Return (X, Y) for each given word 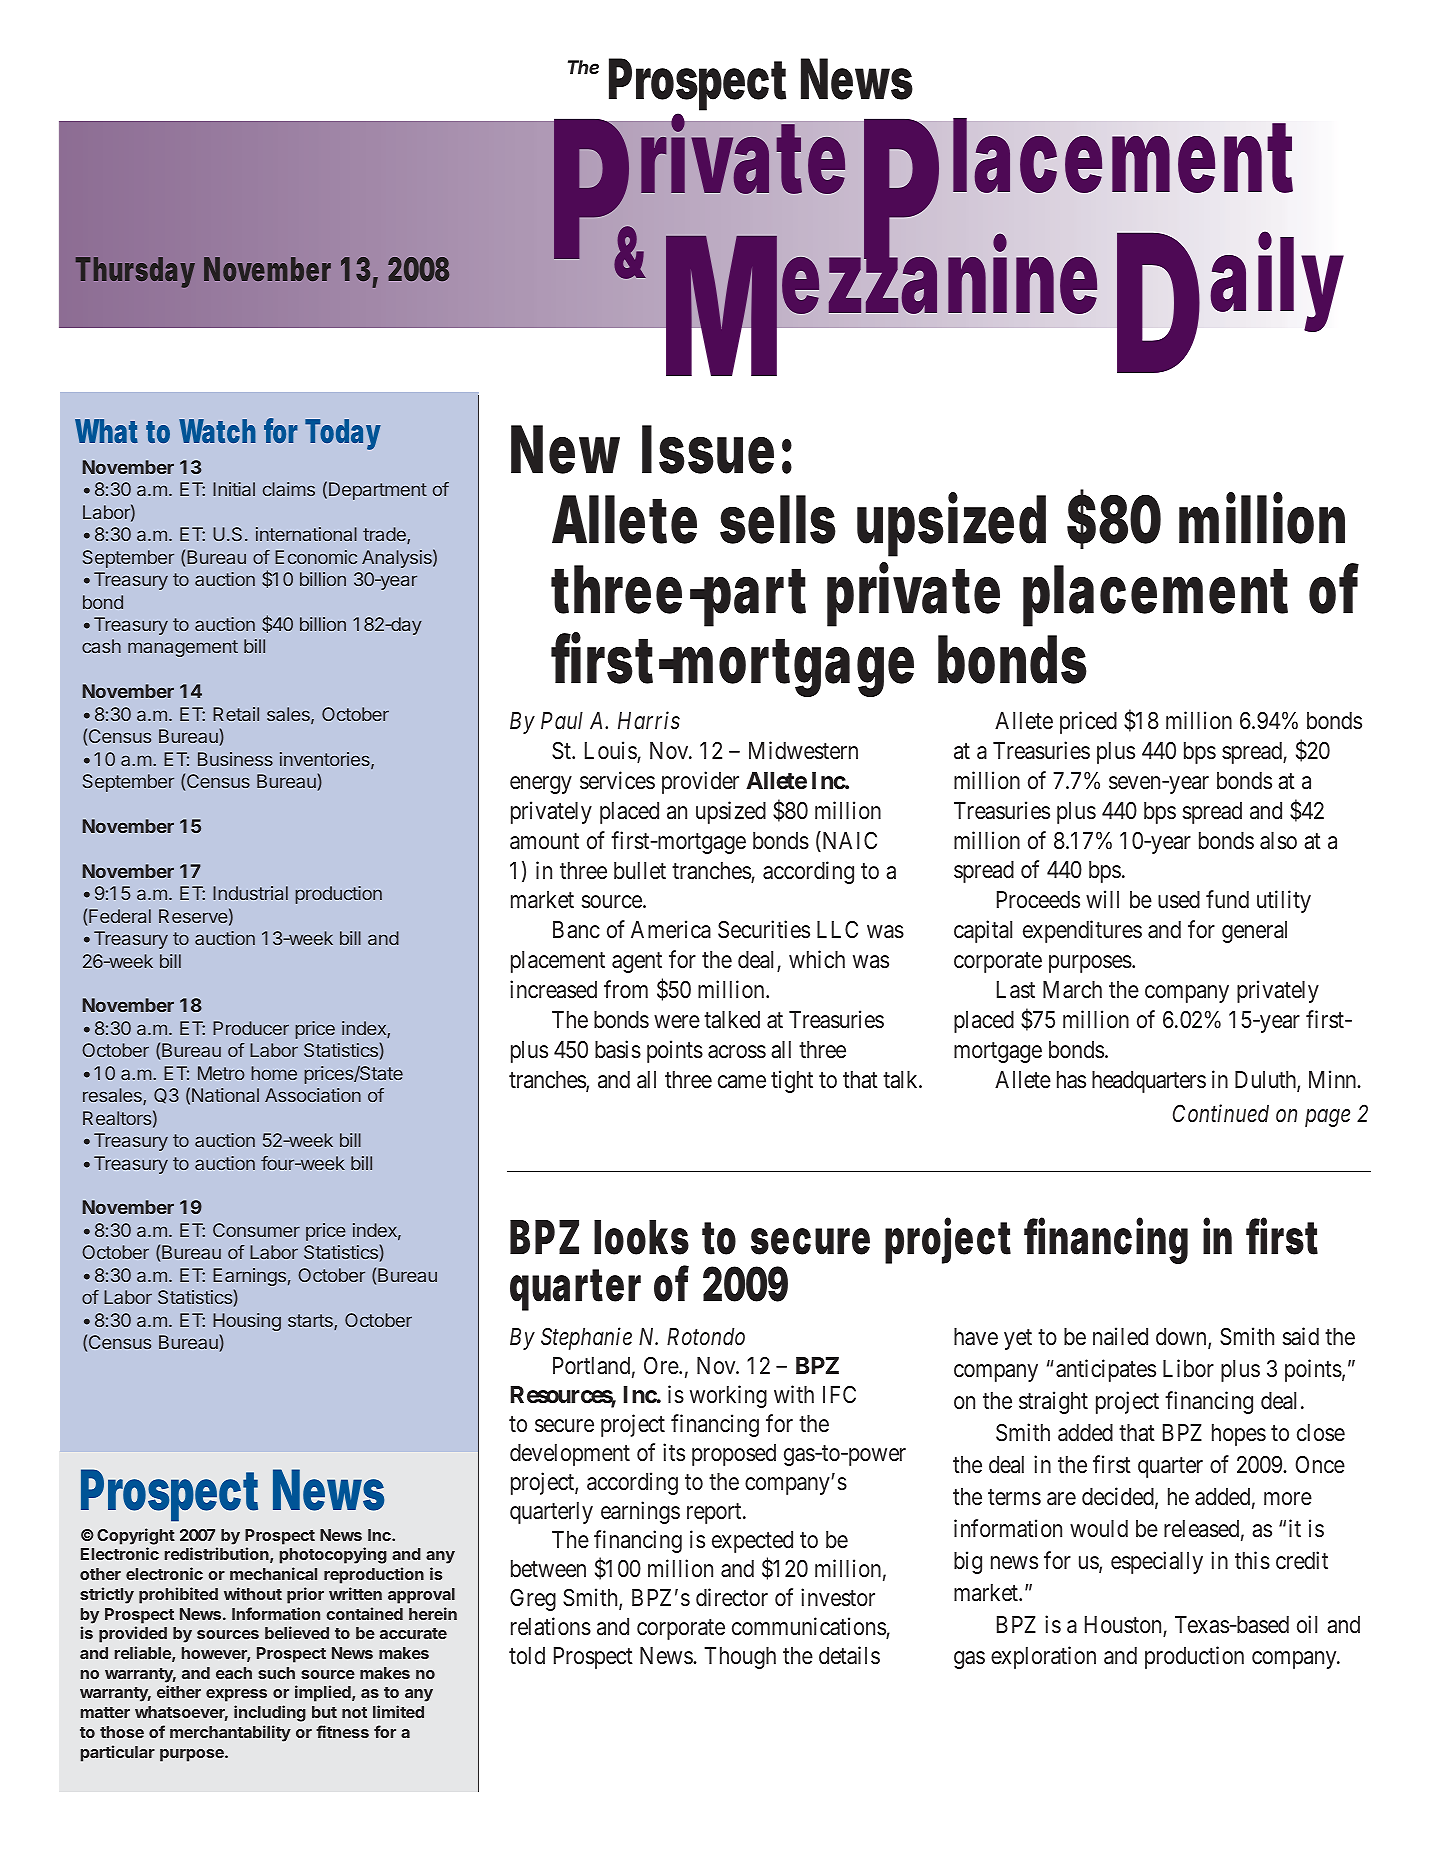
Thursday (135, 272)
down (1182, 1338)
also (1278, 841)
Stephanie (586, 1338)
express (236, 1695)
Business (235, 759)
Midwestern (803, 750)
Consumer (256, 1230)
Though (740, 1658)
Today (342, 434)
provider (700, 782)
